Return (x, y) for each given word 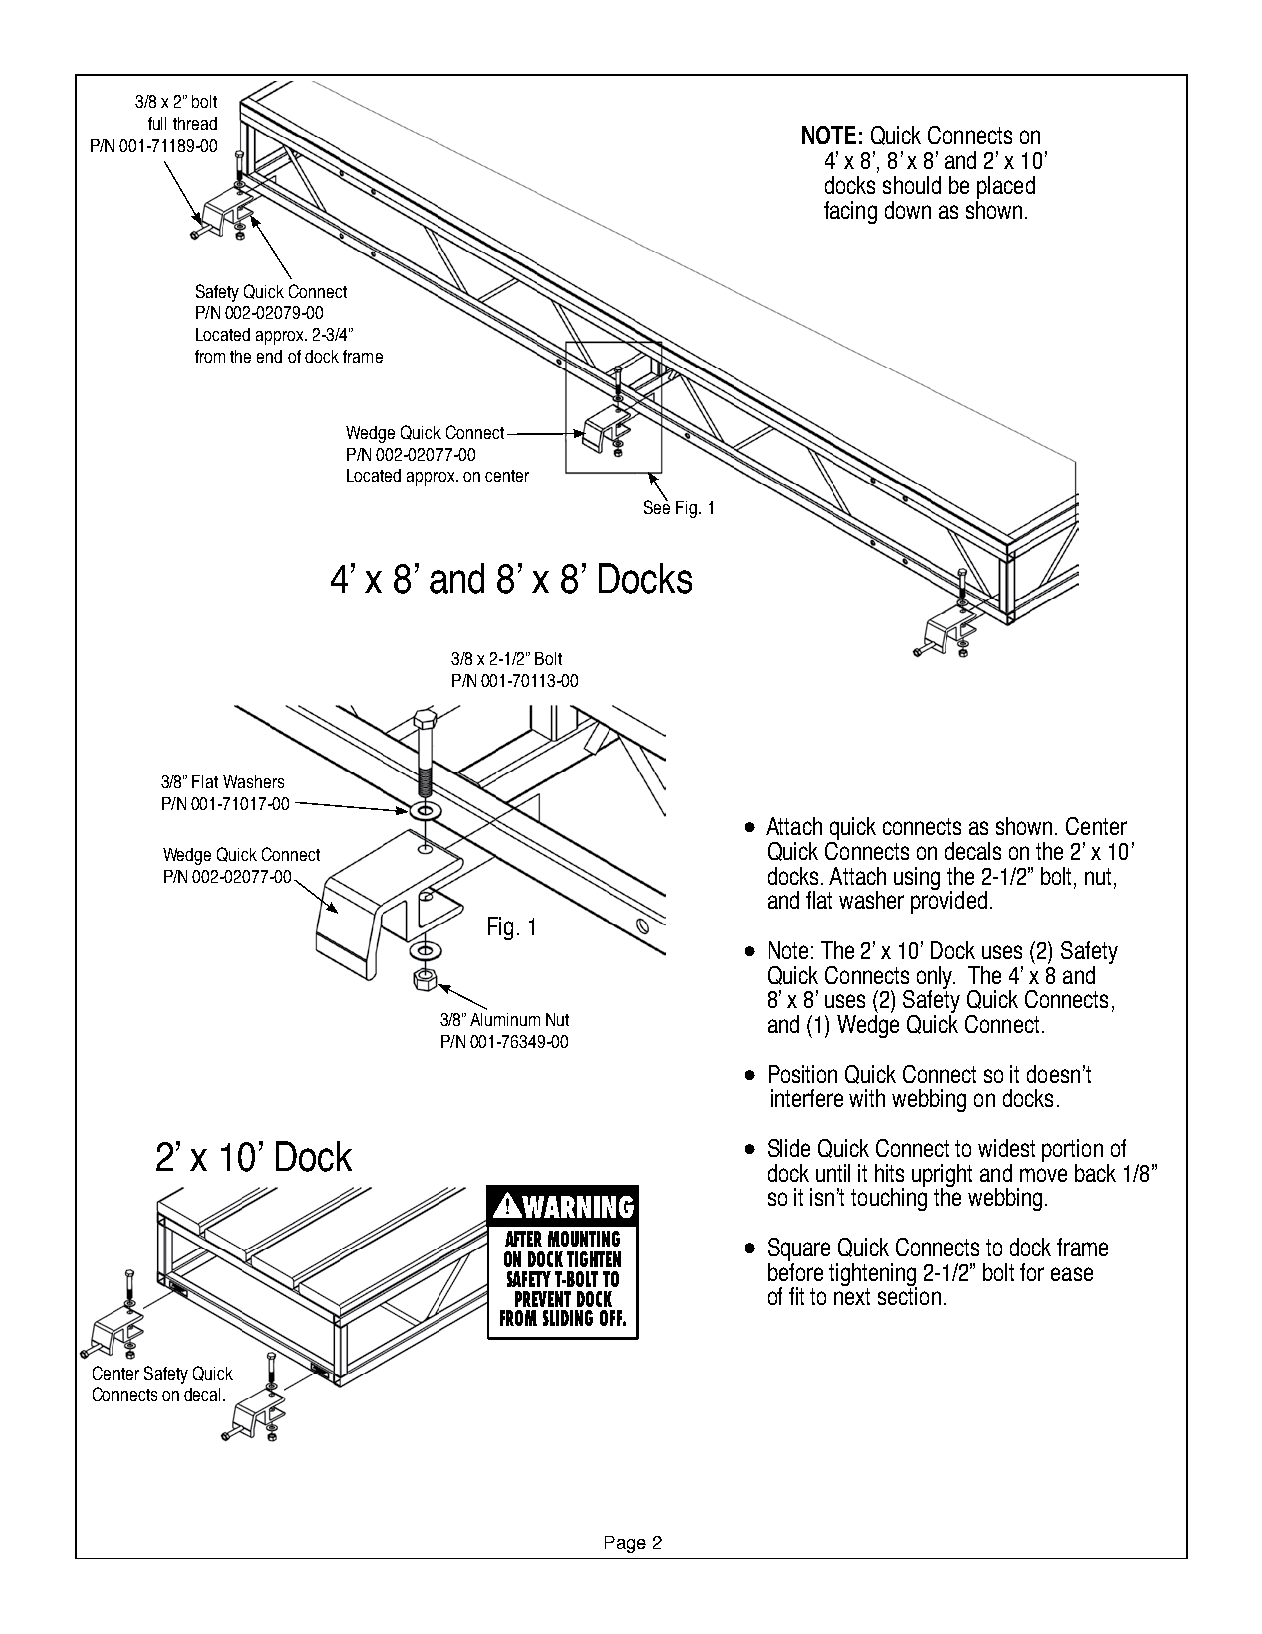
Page (625, 1544)
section (909, 1295)
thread (195, 123)
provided (949, 901)
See (657, 506)
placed (1005, 189)
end (269, 356)
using (917, 878)
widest (1006, 1148)
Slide (789, 1148)
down (908, 210)
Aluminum (505, 1019)
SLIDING (568, 1318)
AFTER (523, 1239)
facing (850, 212)
